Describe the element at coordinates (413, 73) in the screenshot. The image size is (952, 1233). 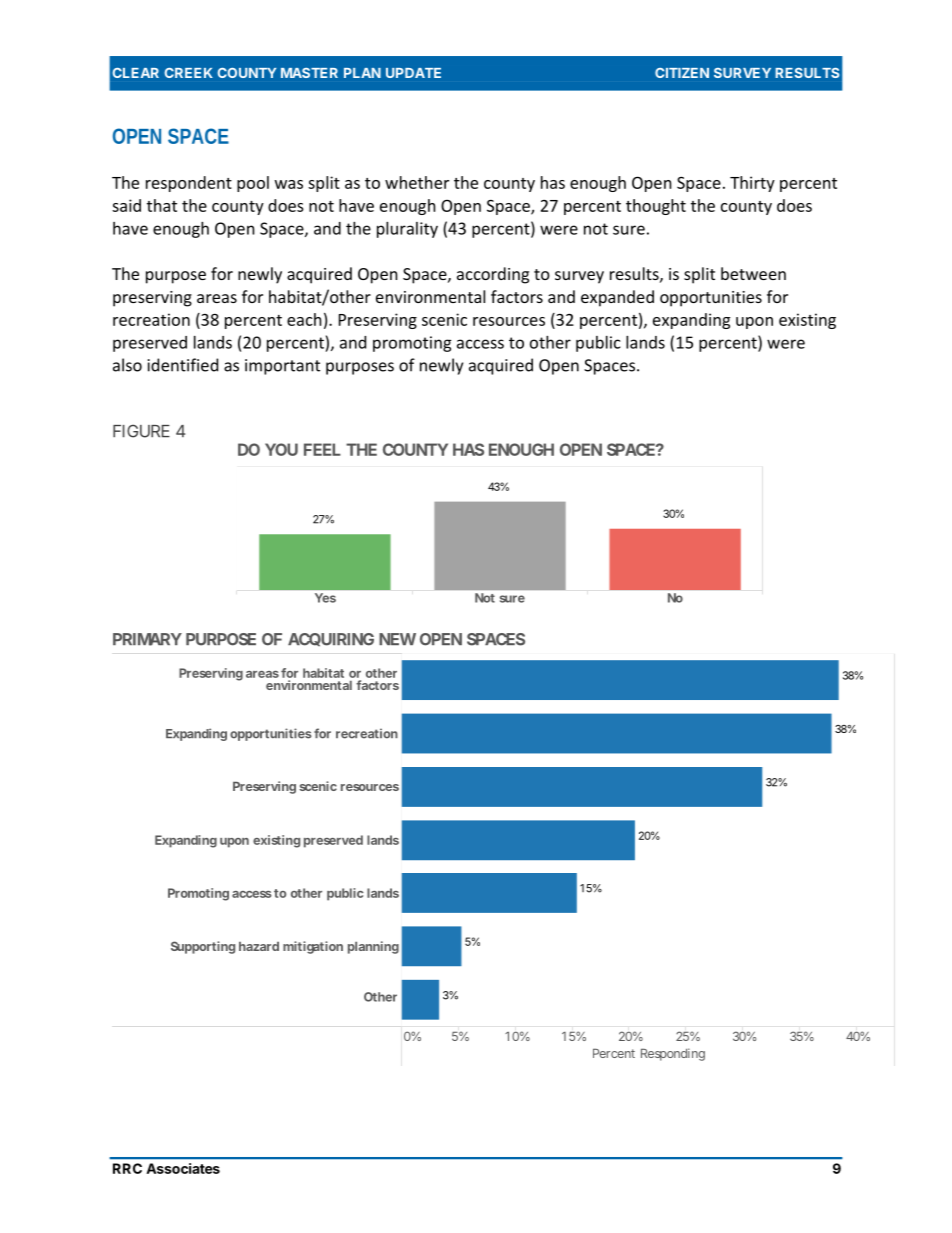
I see `UPDATE` at that location.
